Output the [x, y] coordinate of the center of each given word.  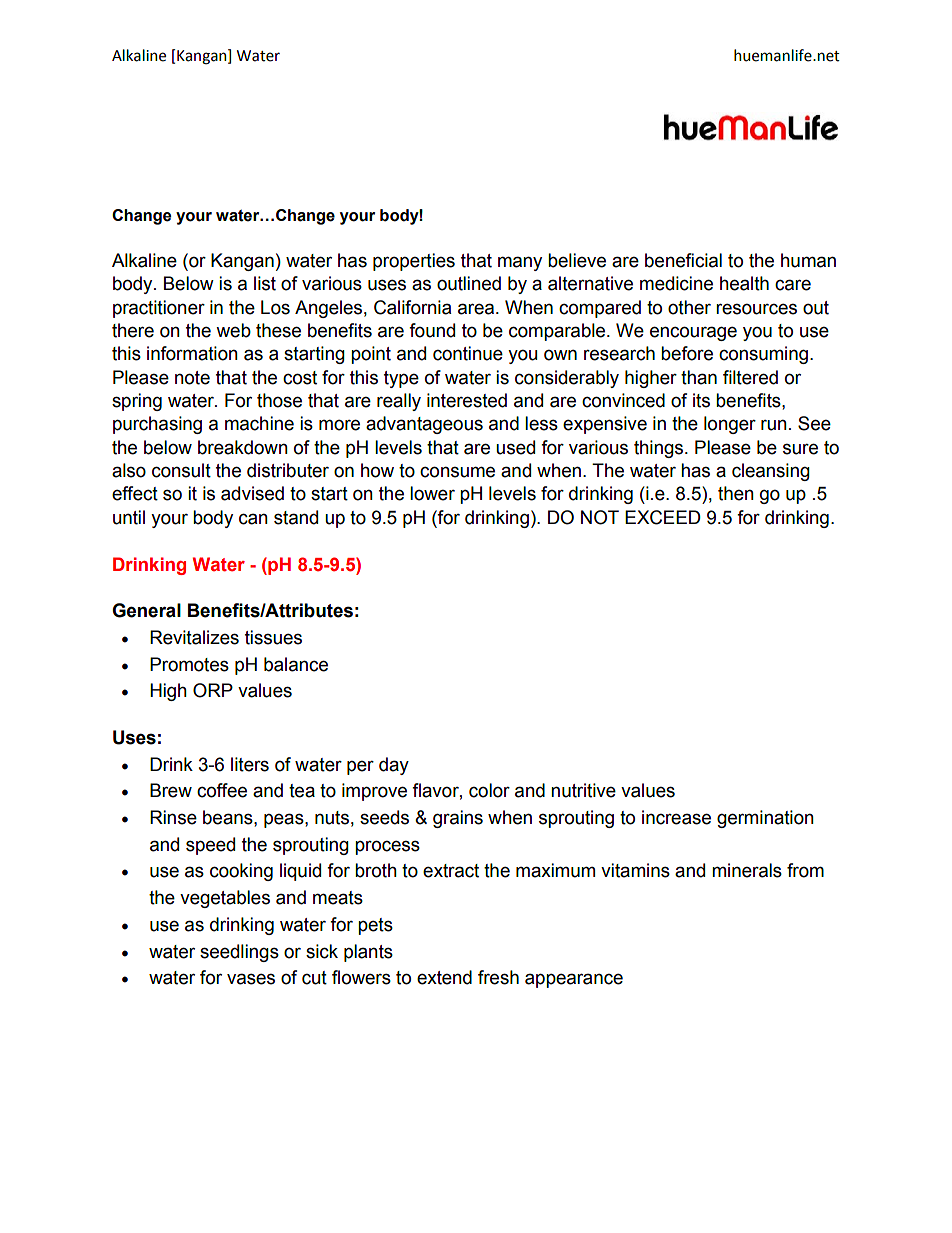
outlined [469, 283]
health [744, 283]
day [394, 766]
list [265, 283]
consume [457, 472]
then [736, 493]
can [253, 519]
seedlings [239, 953]
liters [250, 764]
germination [765, 819]
